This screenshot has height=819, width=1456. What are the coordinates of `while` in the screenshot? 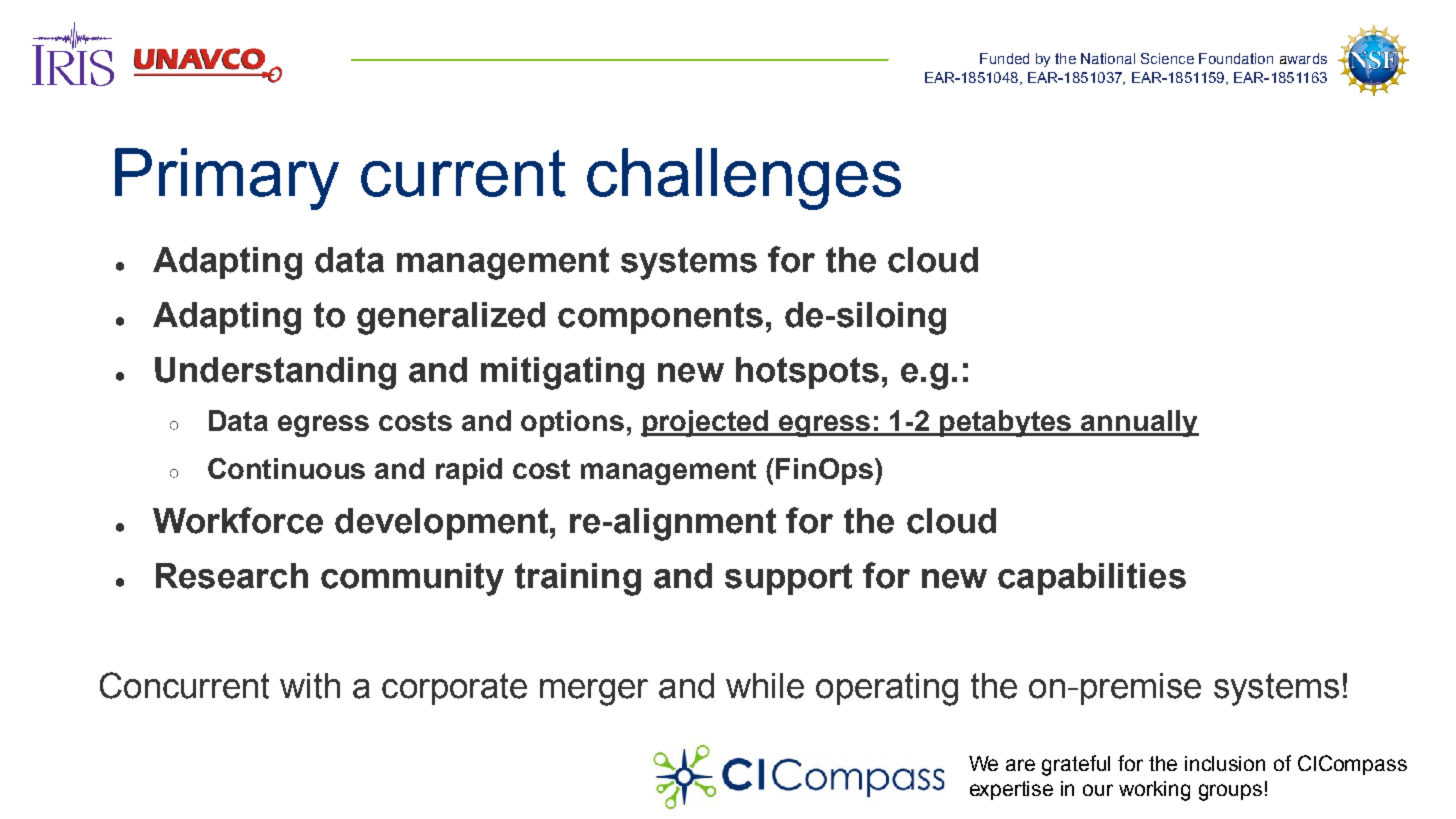 It's located at (765, 686).
